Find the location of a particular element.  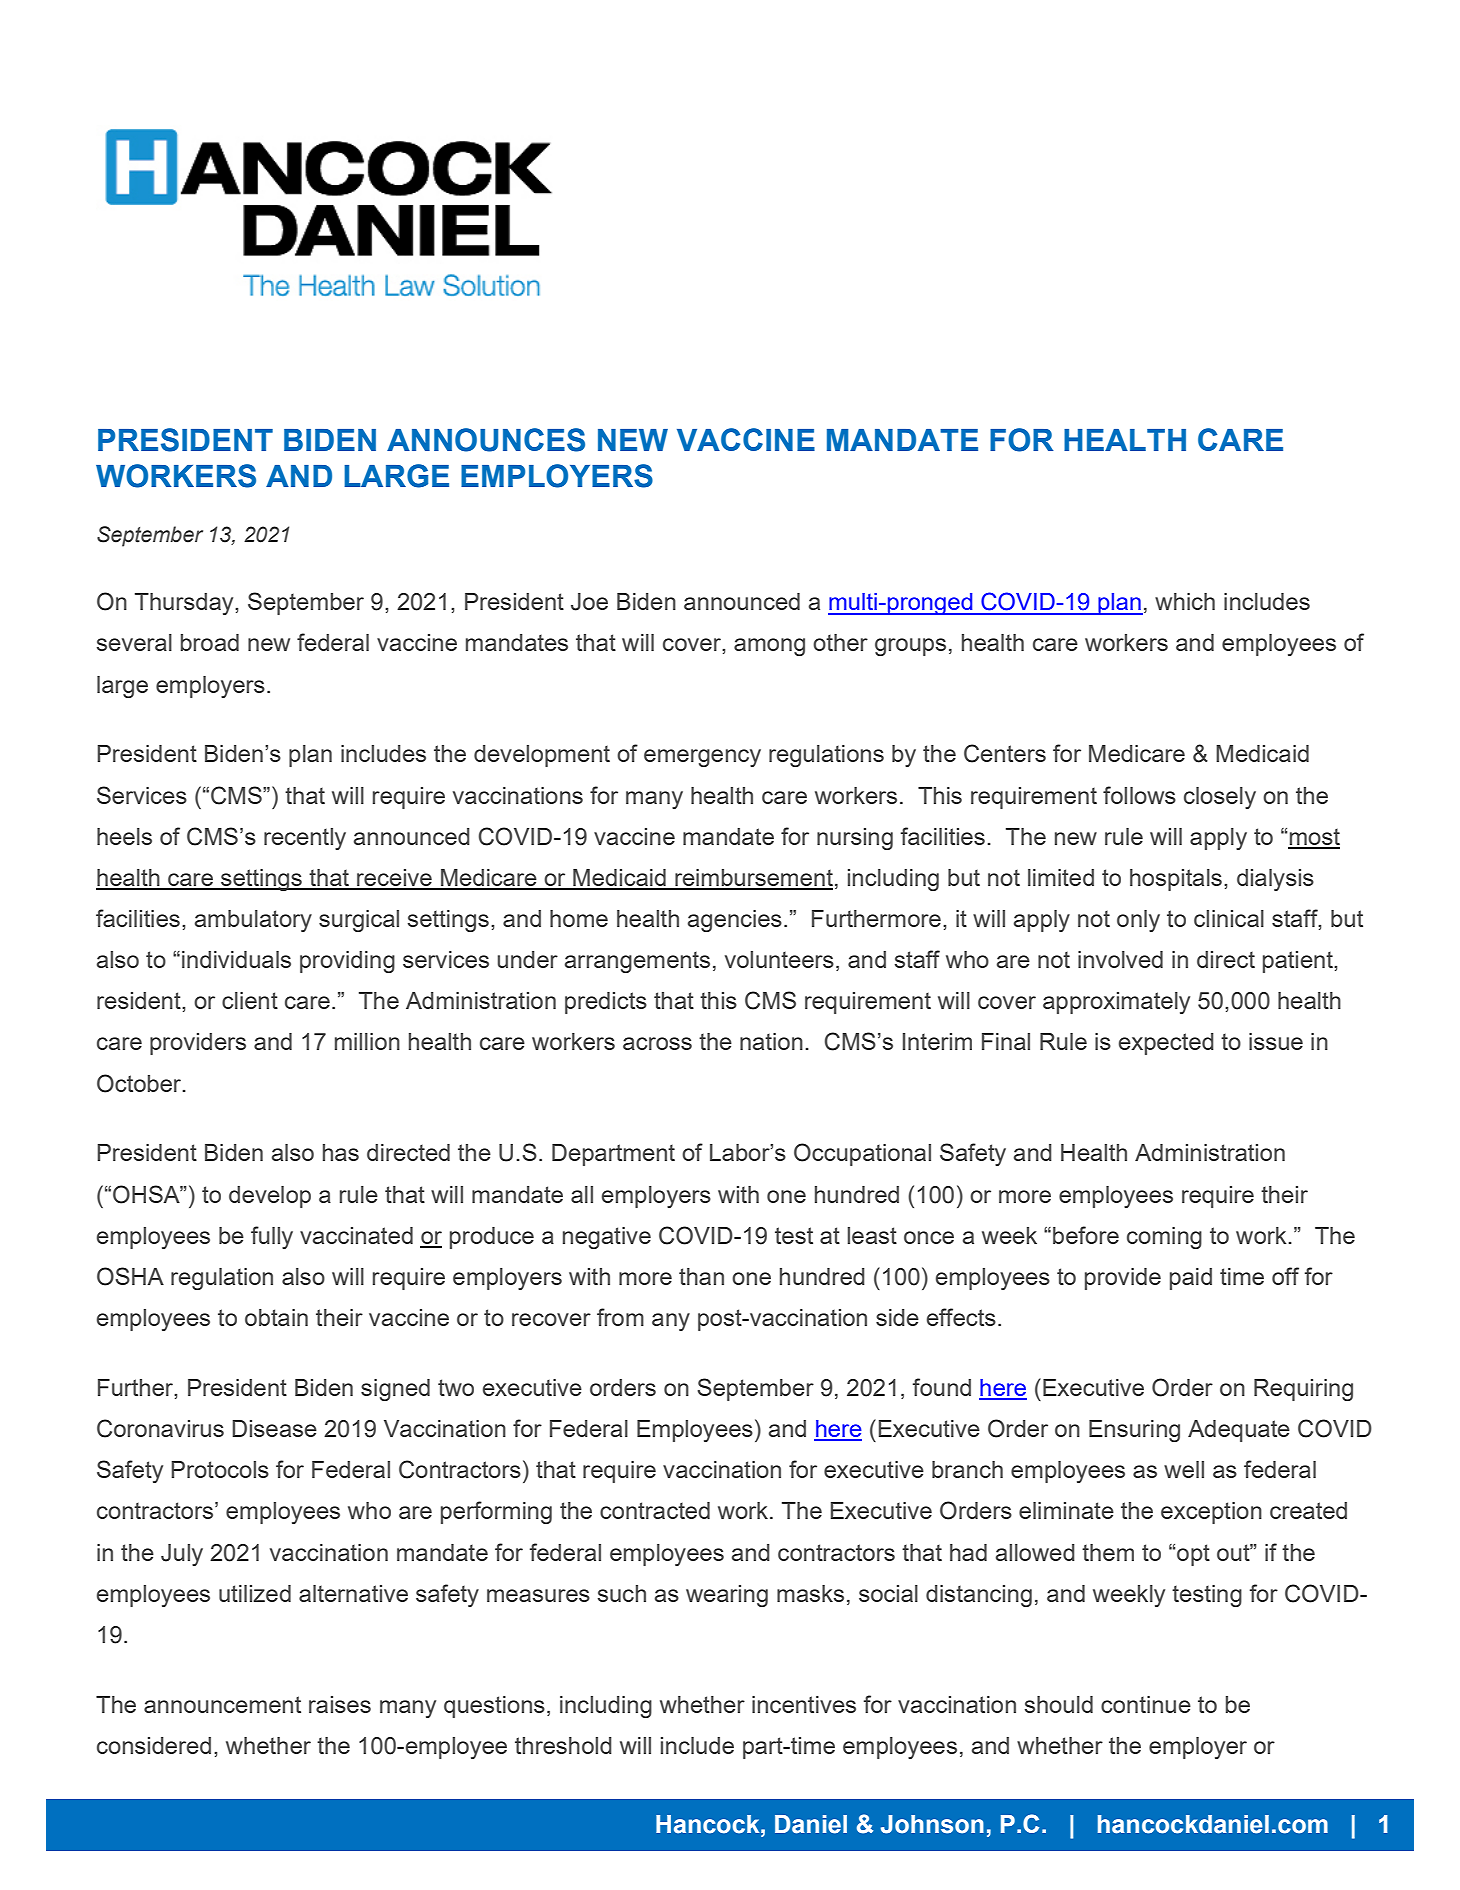

expected is located at coordinates (1166, 1044).
